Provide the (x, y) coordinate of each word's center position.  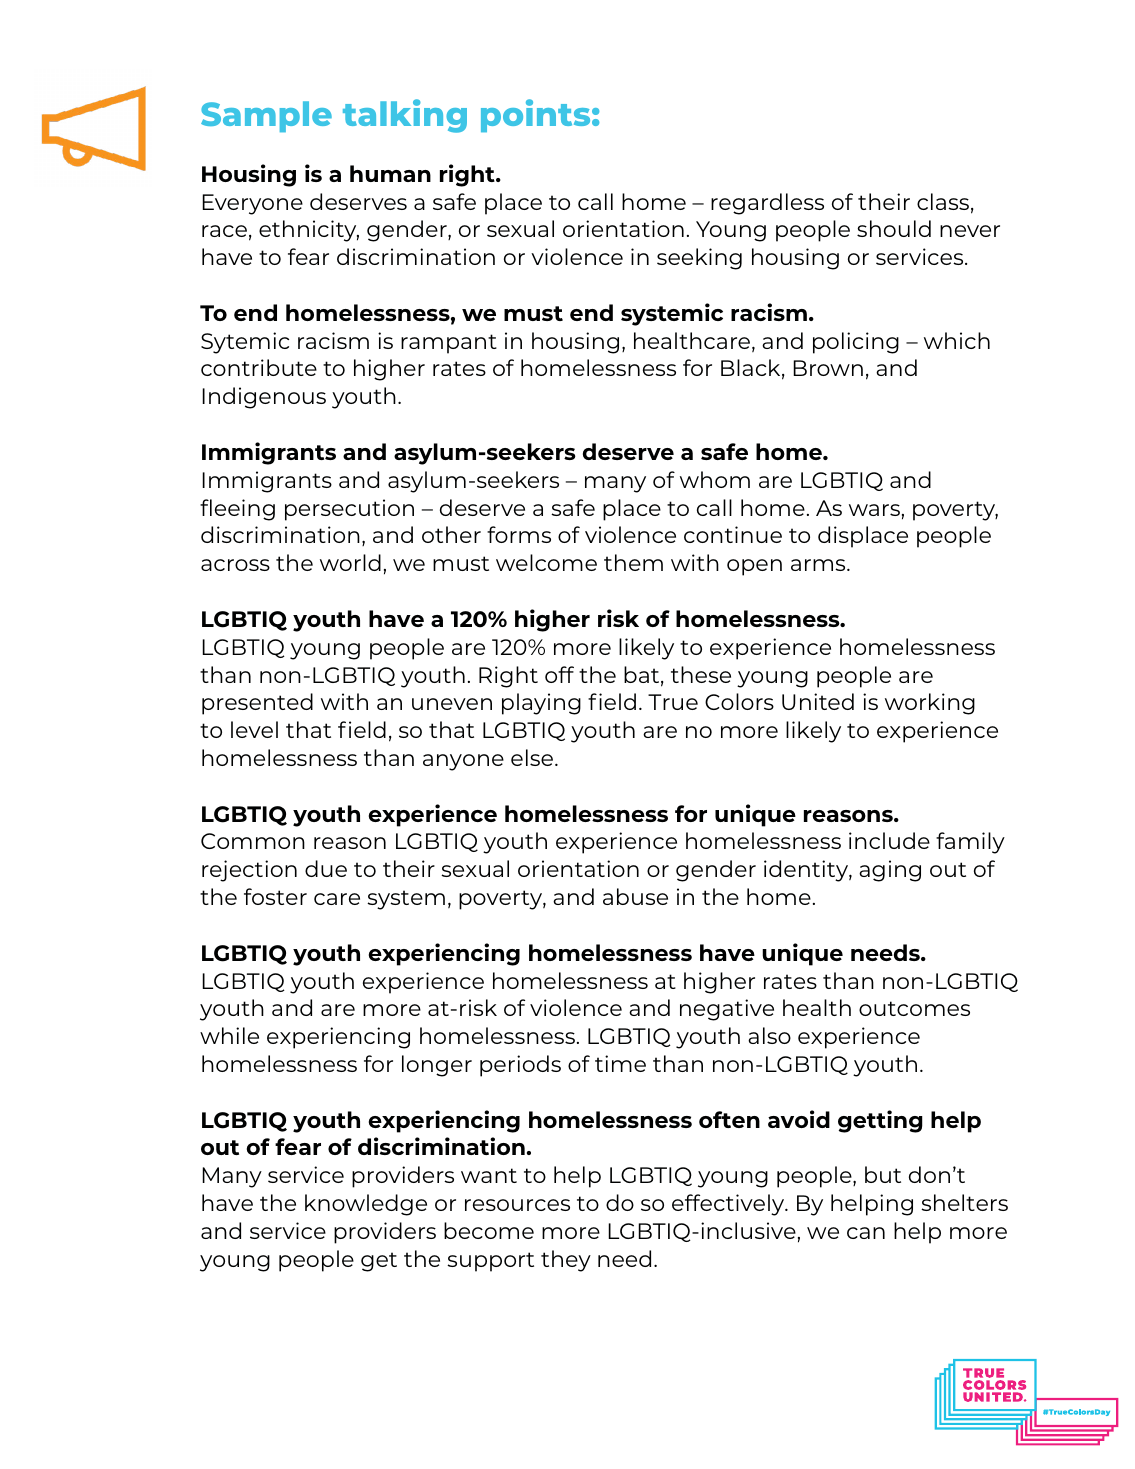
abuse (635, 896)
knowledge (366, 1205)
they (566, 1261)
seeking (699, 259)
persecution (349, 510)
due (326, 868)
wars (874, 510)
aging (890, 871)
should (894, 228)
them (633, 562)
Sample (266, 116)
